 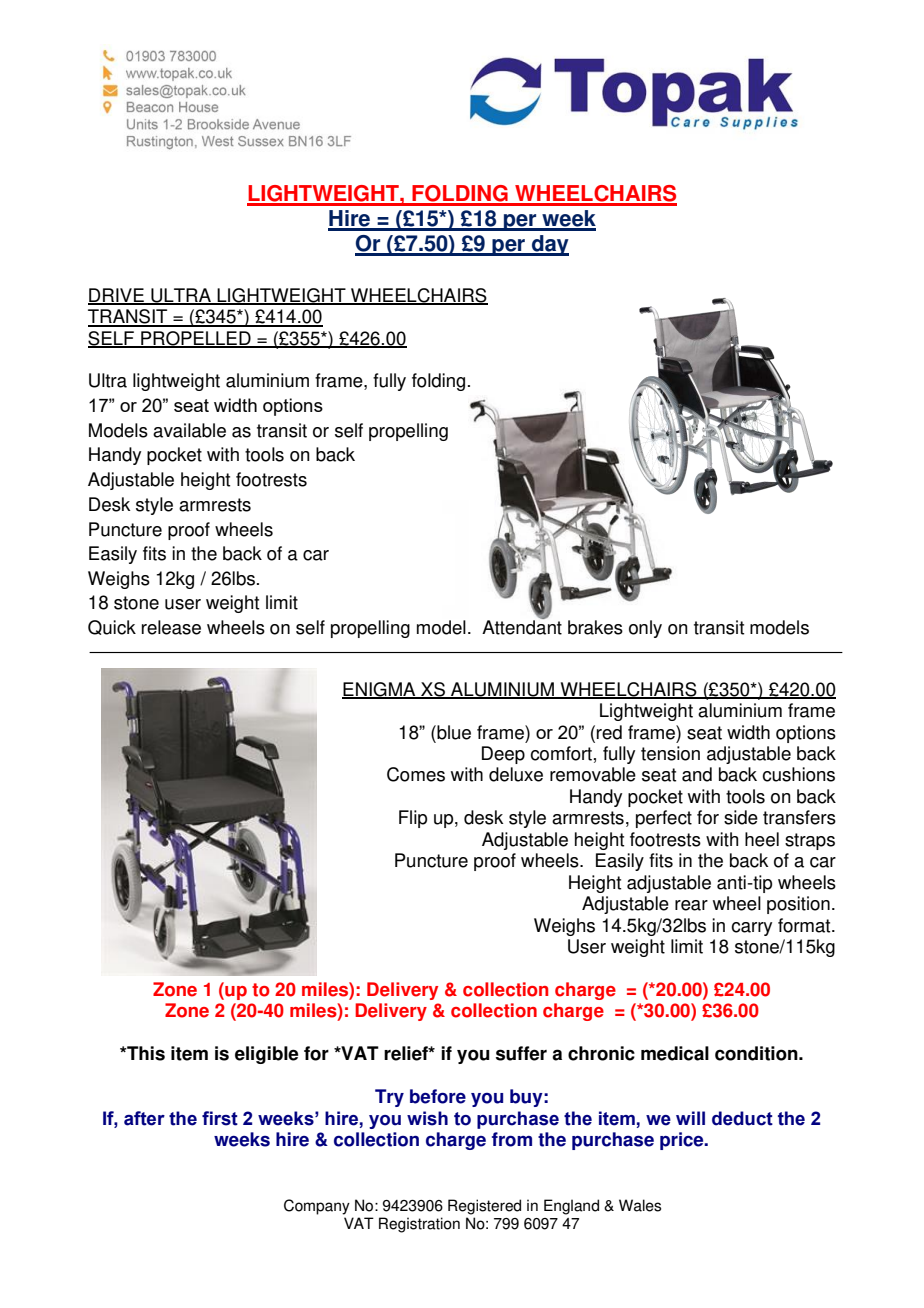 What do you see at coordinates (645, 629) in the screenshot?
I see `only` at bounding box center [645, 629].
